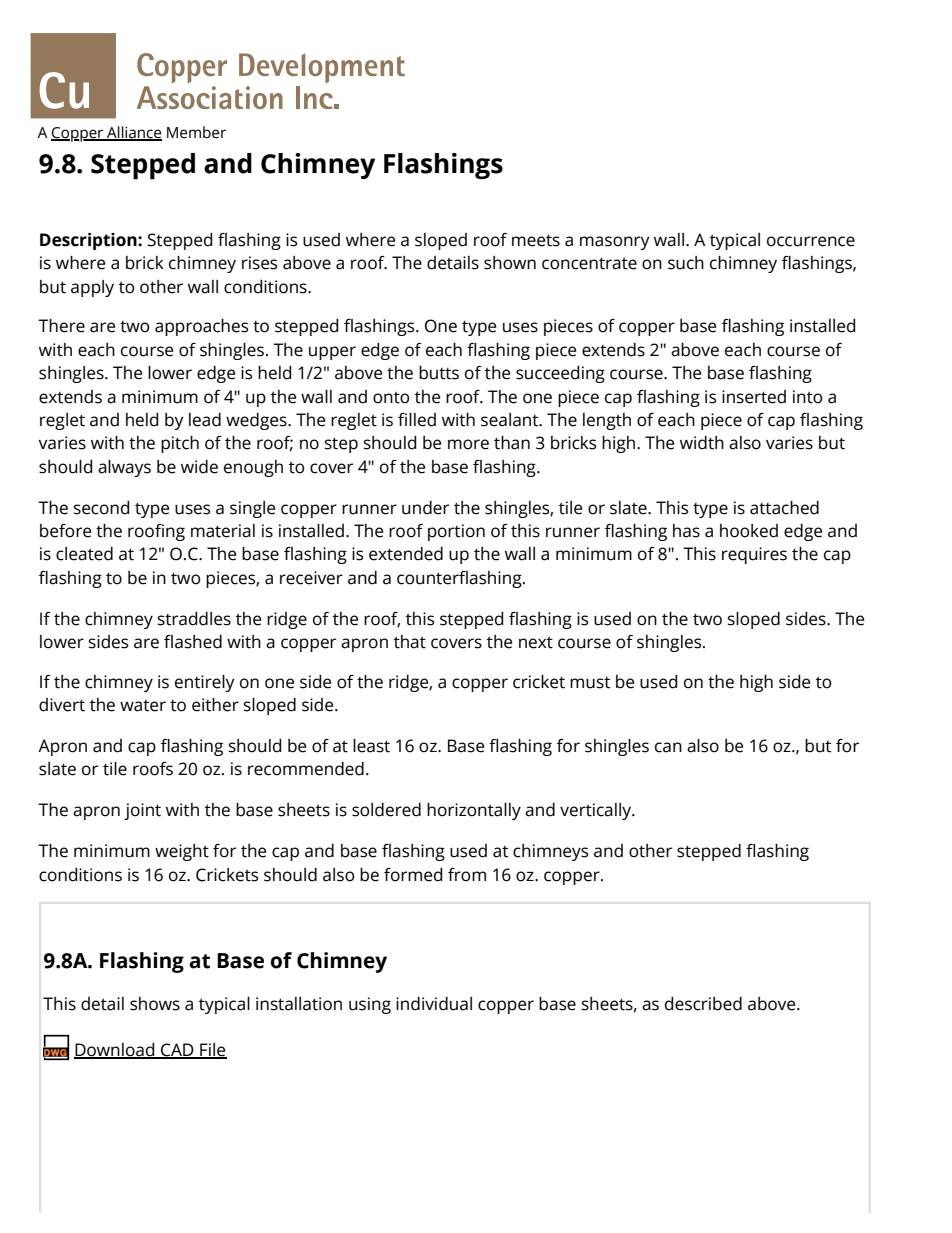 The width and height of the image is (952, 1233). Describe the element at coordinates (668, 747) in the image. I see `can` at that location.
